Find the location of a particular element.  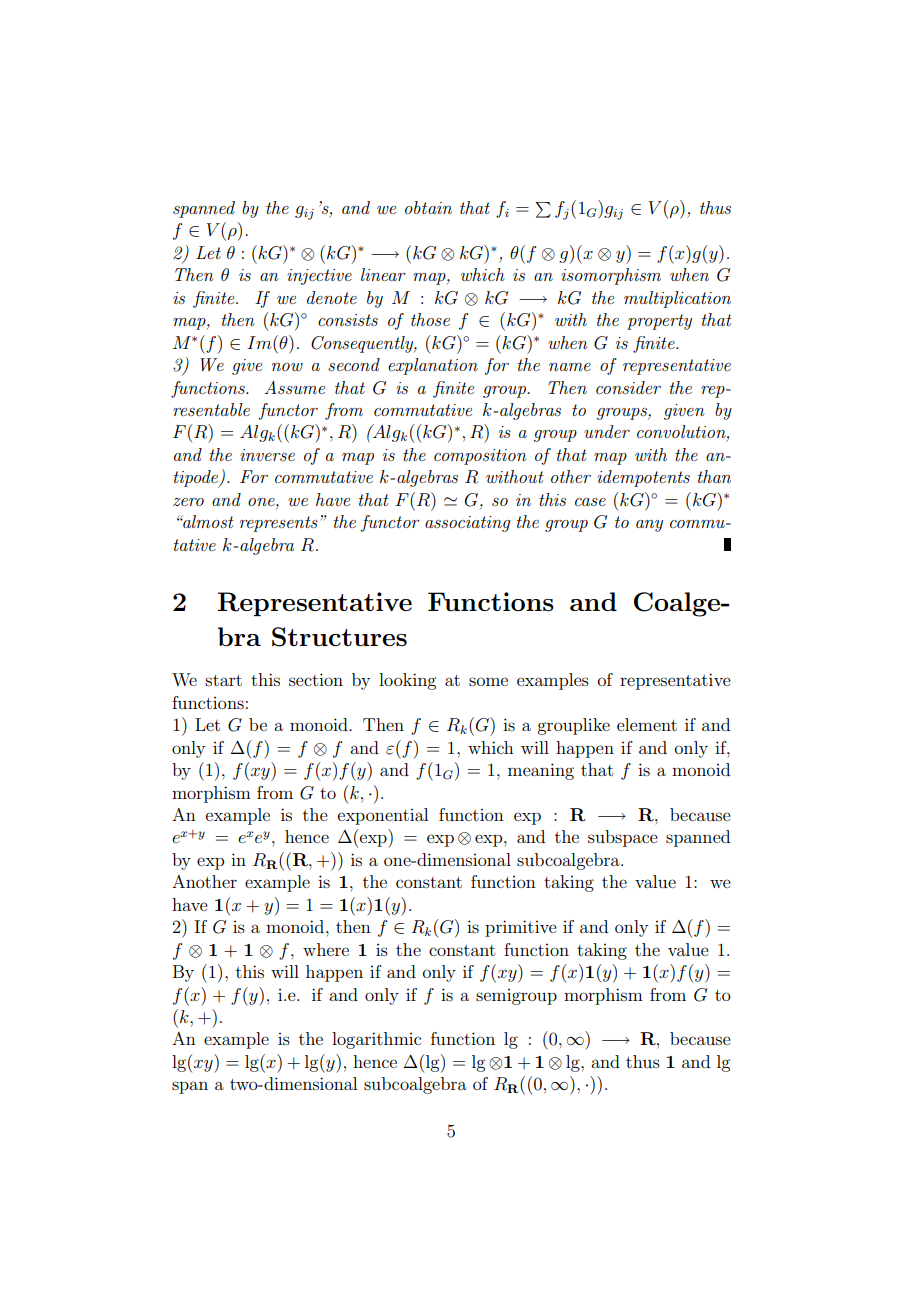

multiplication is located at coordinates (677, 299).
